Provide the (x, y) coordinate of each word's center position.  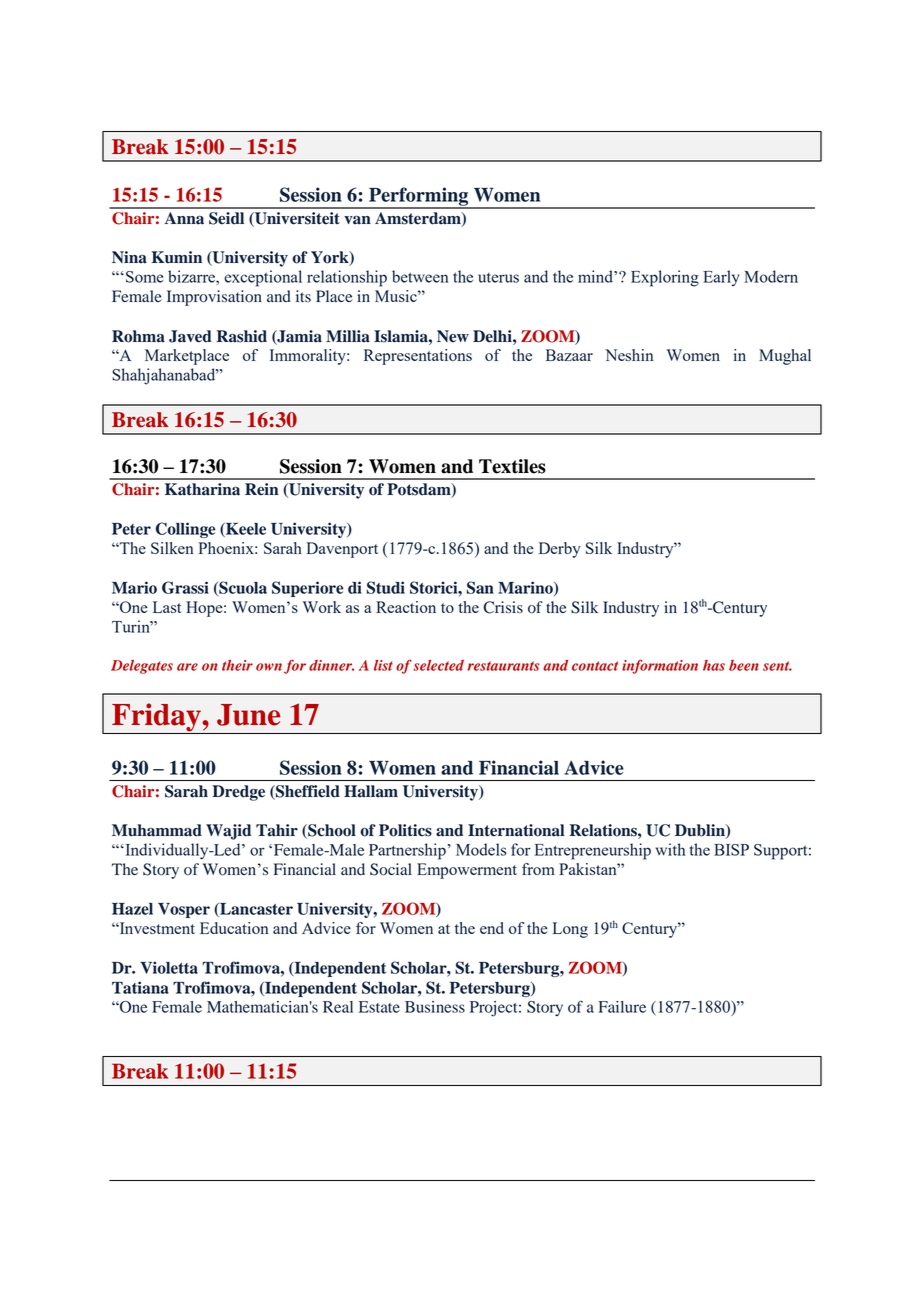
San (480, 587)
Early (721, 278)
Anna (184, 218)
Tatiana (140, 987)
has (714, 665)
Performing (419, 197)
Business (435, 1007)
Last (167, 607)
